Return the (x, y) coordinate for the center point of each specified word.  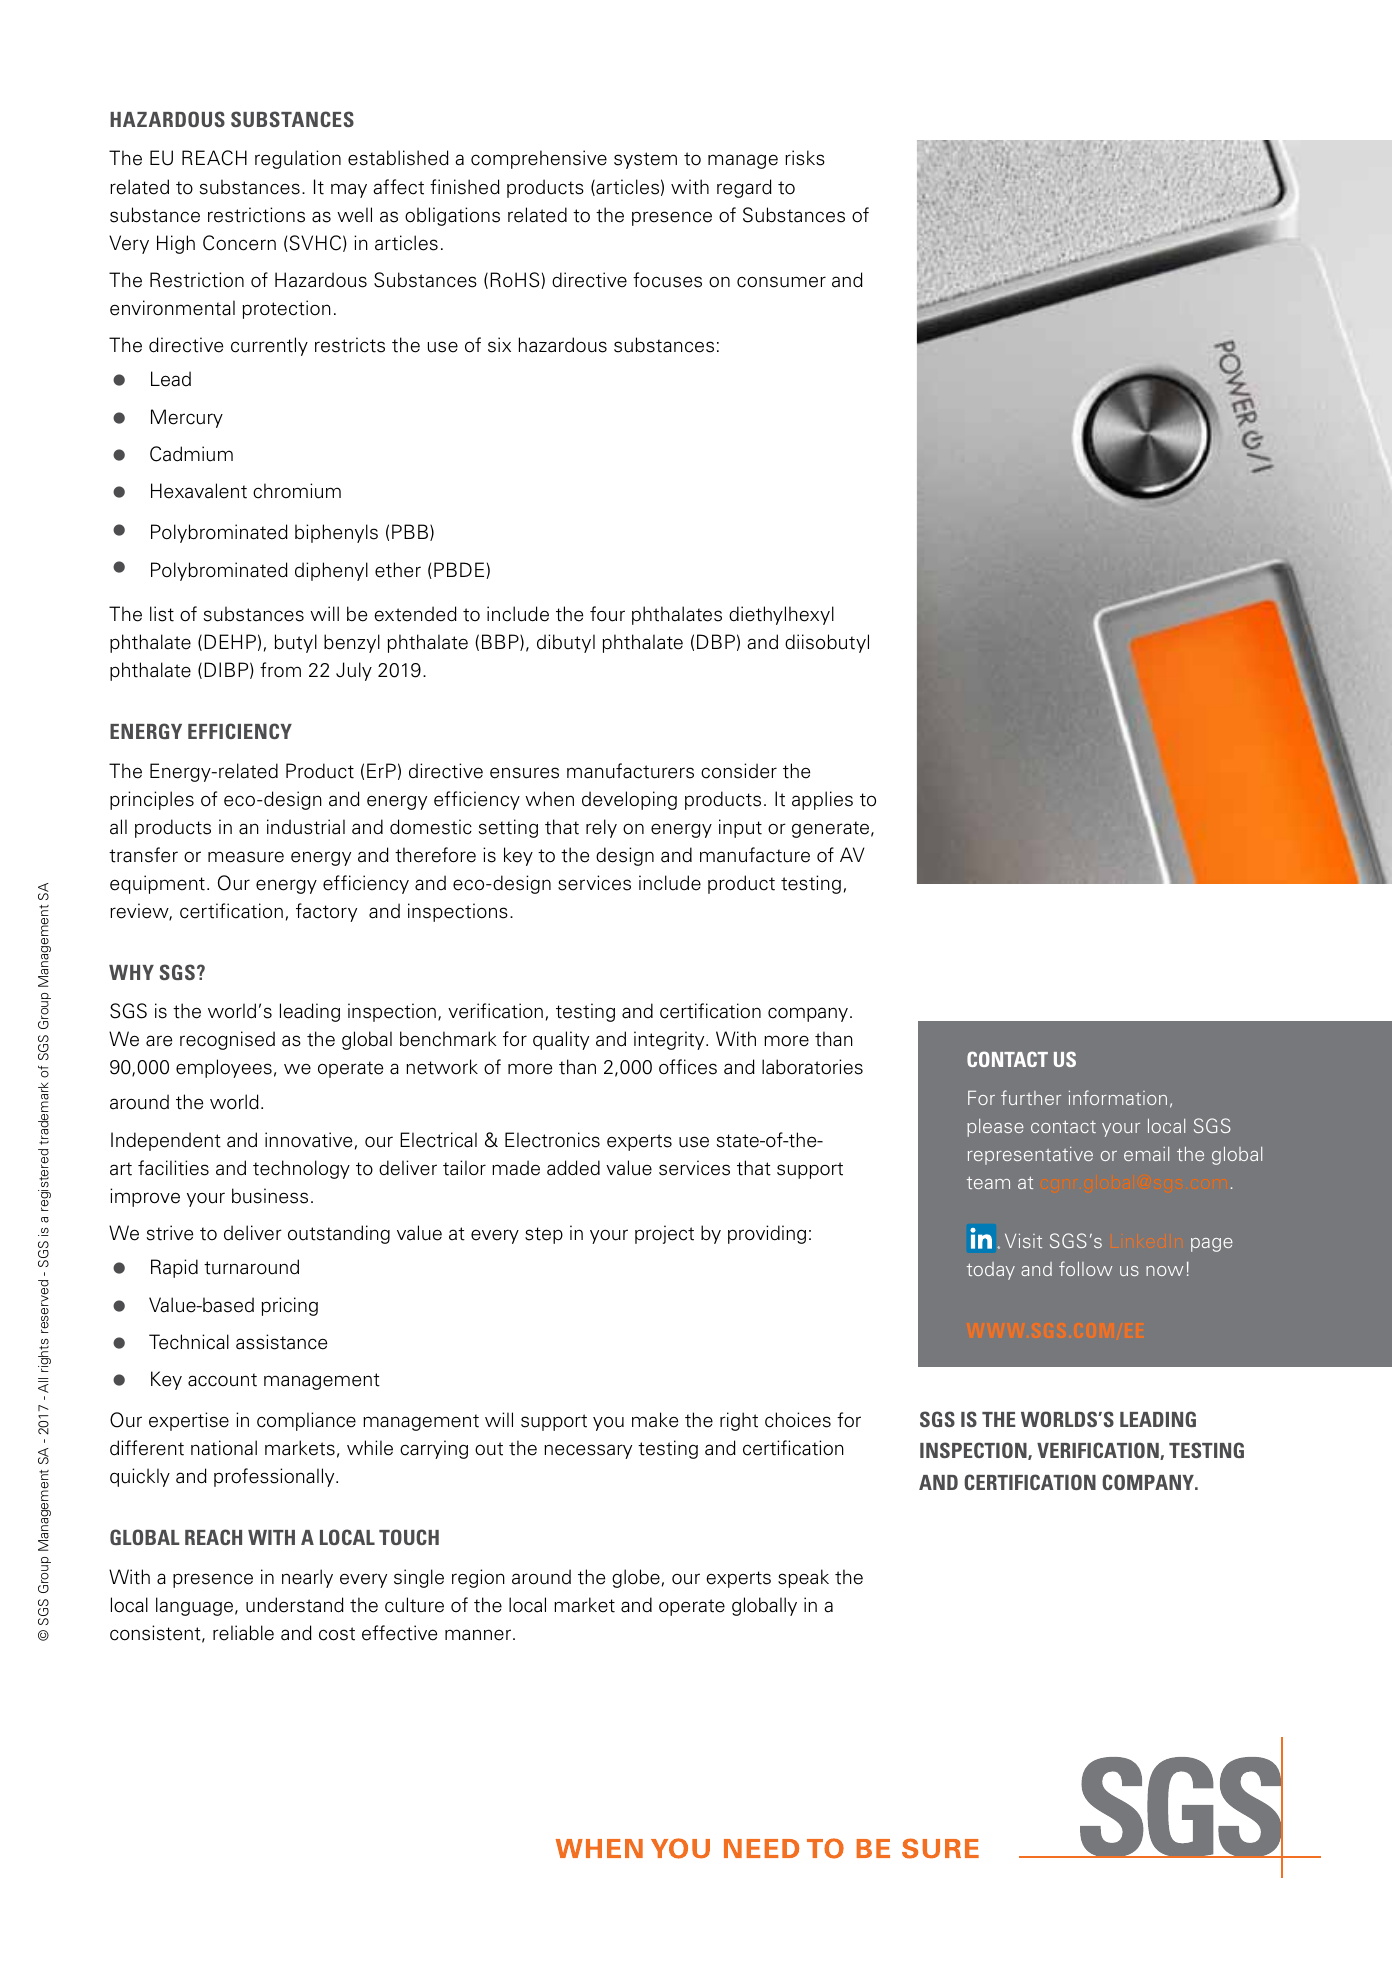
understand (295, 1605)
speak (803, 1578)
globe (636, 1578)
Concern (239, 243)
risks (805, 158)
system (645, 160)
